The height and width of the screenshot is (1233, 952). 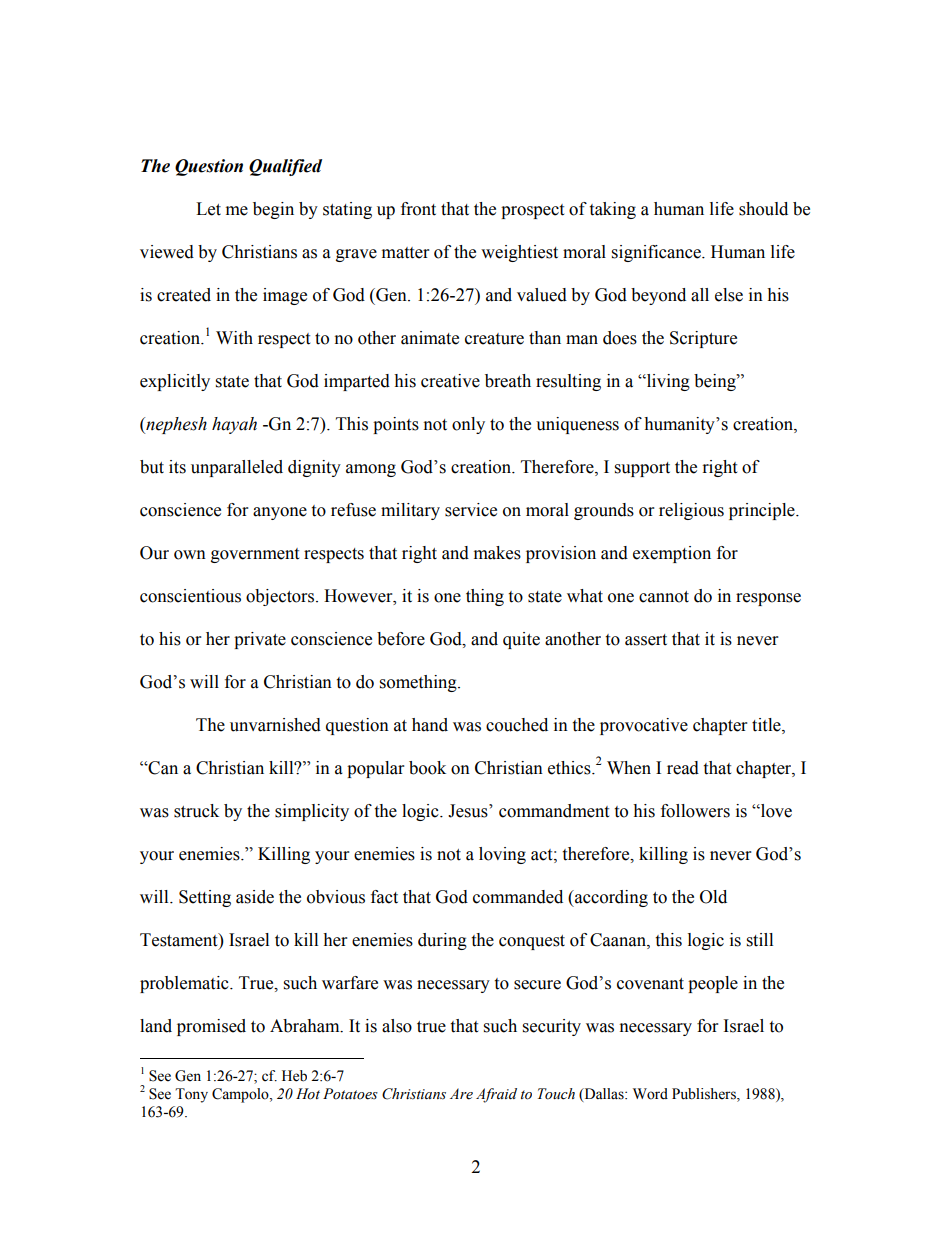 What do you see at coordinates (646, 640) in the screenshot?
I see `assert` at bounding box center [646, 640].
